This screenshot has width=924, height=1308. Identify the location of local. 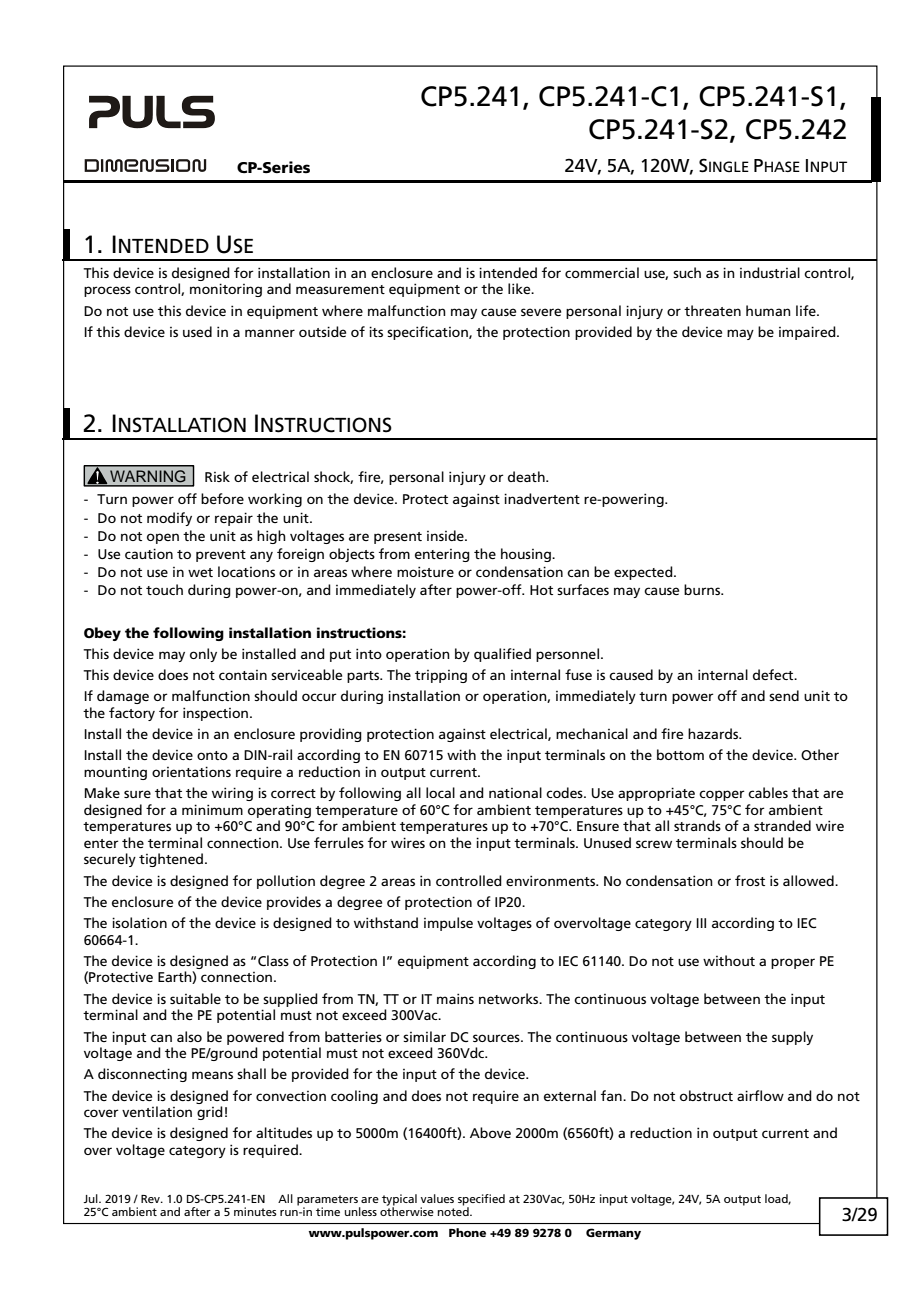
(440, 792).
